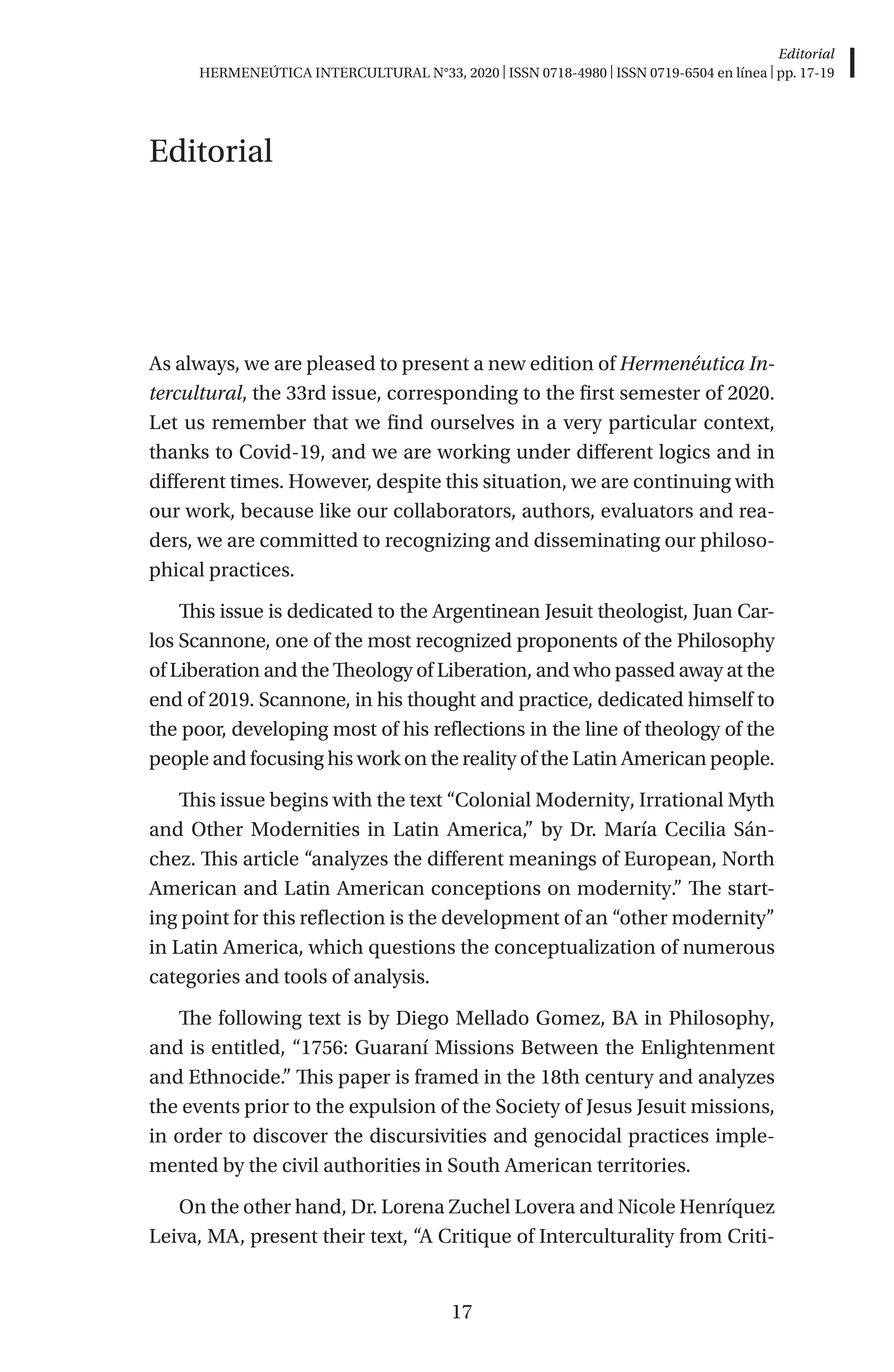 The image size is (894, 1372). I want to click on Irrational, so click(681, 799).
